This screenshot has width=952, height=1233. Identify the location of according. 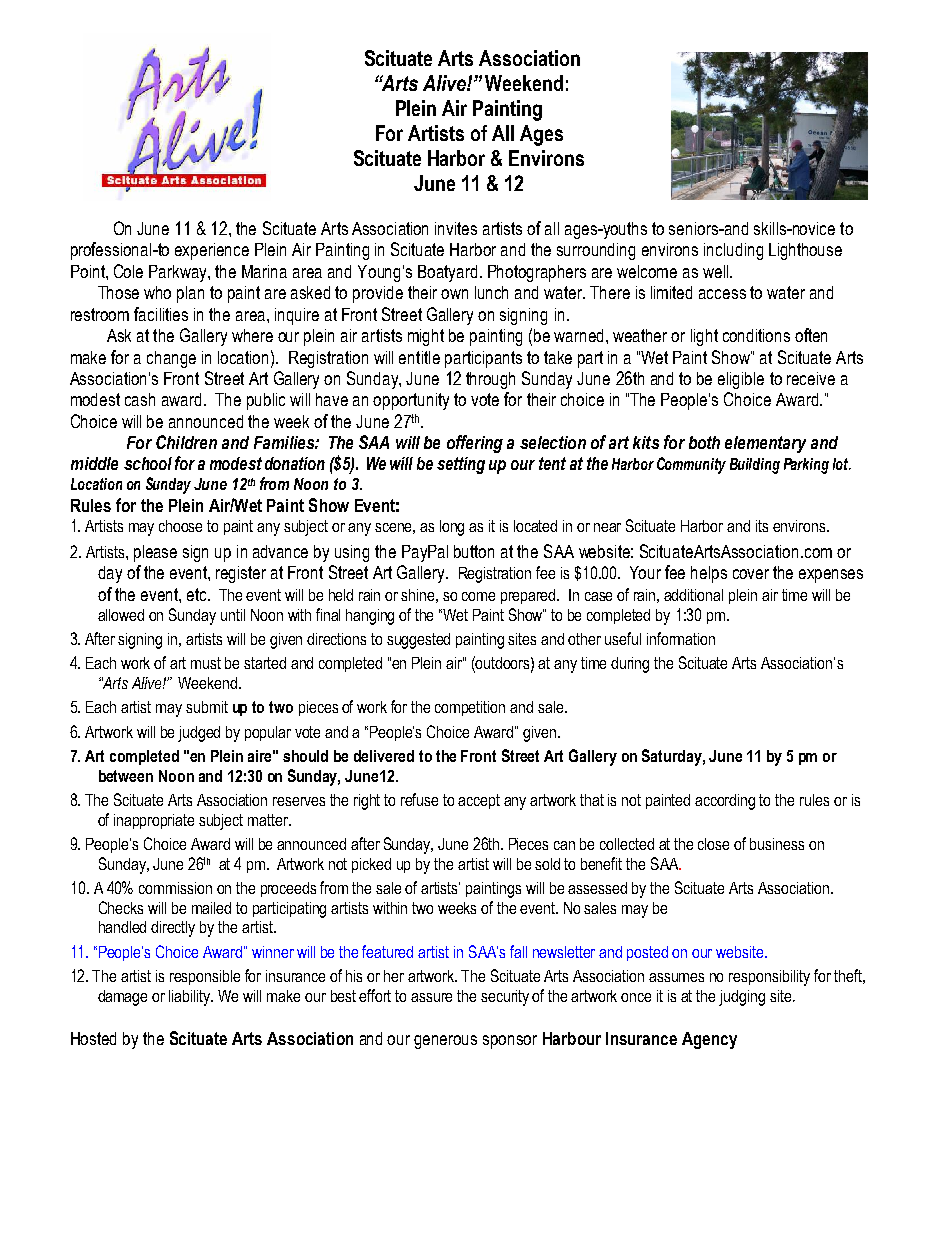
(725, 802).
